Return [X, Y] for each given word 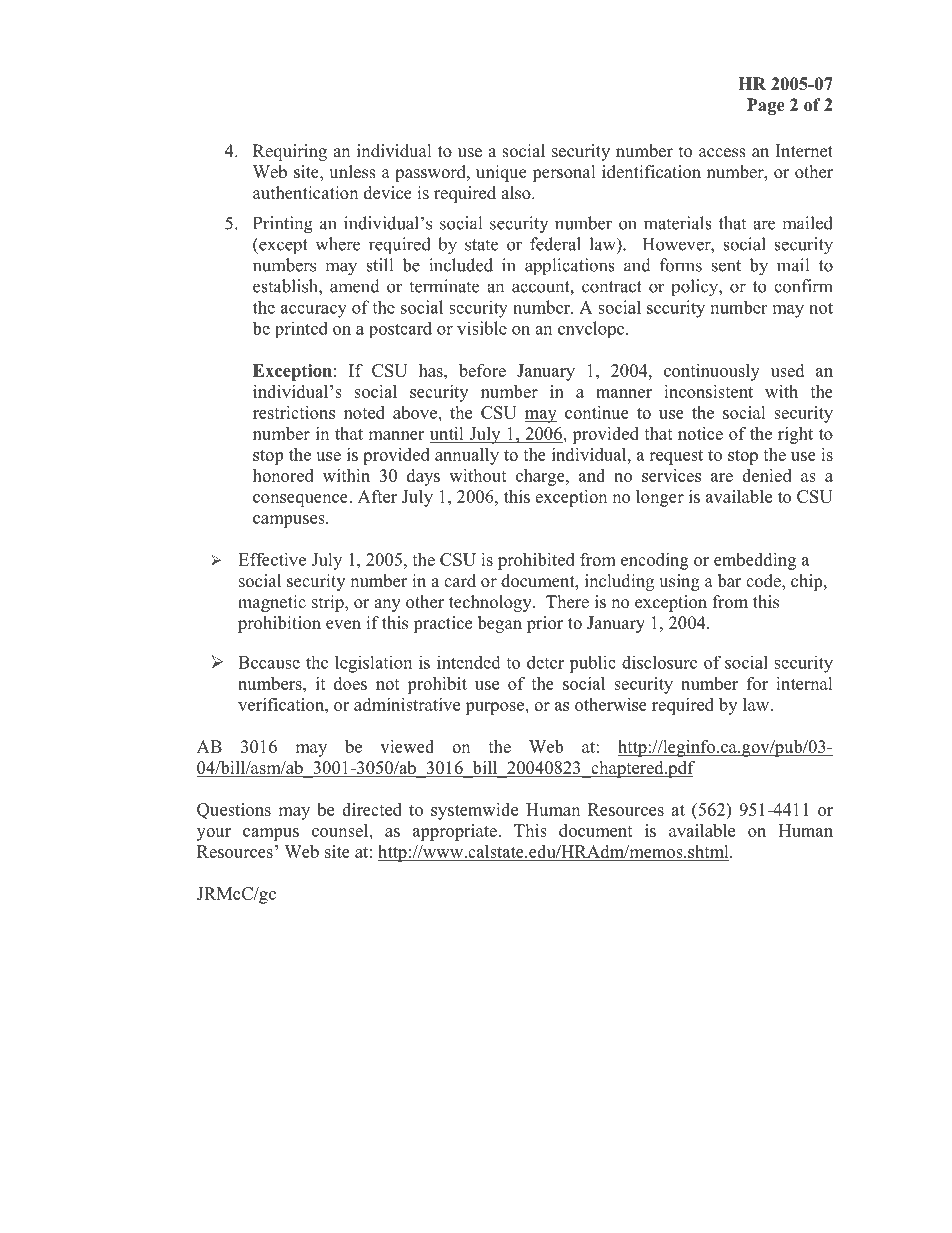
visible [482, 328]
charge [541, 477]
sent [726, 266]
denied [767, 475]
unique [501, 173]
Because [269, 662]
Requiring [290, 152]
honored [283, 475]
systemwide [474, 811]
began [500, 624]
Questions [234, 811]
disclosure [659, 662]
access [722, 153]
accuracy [314, 311]
